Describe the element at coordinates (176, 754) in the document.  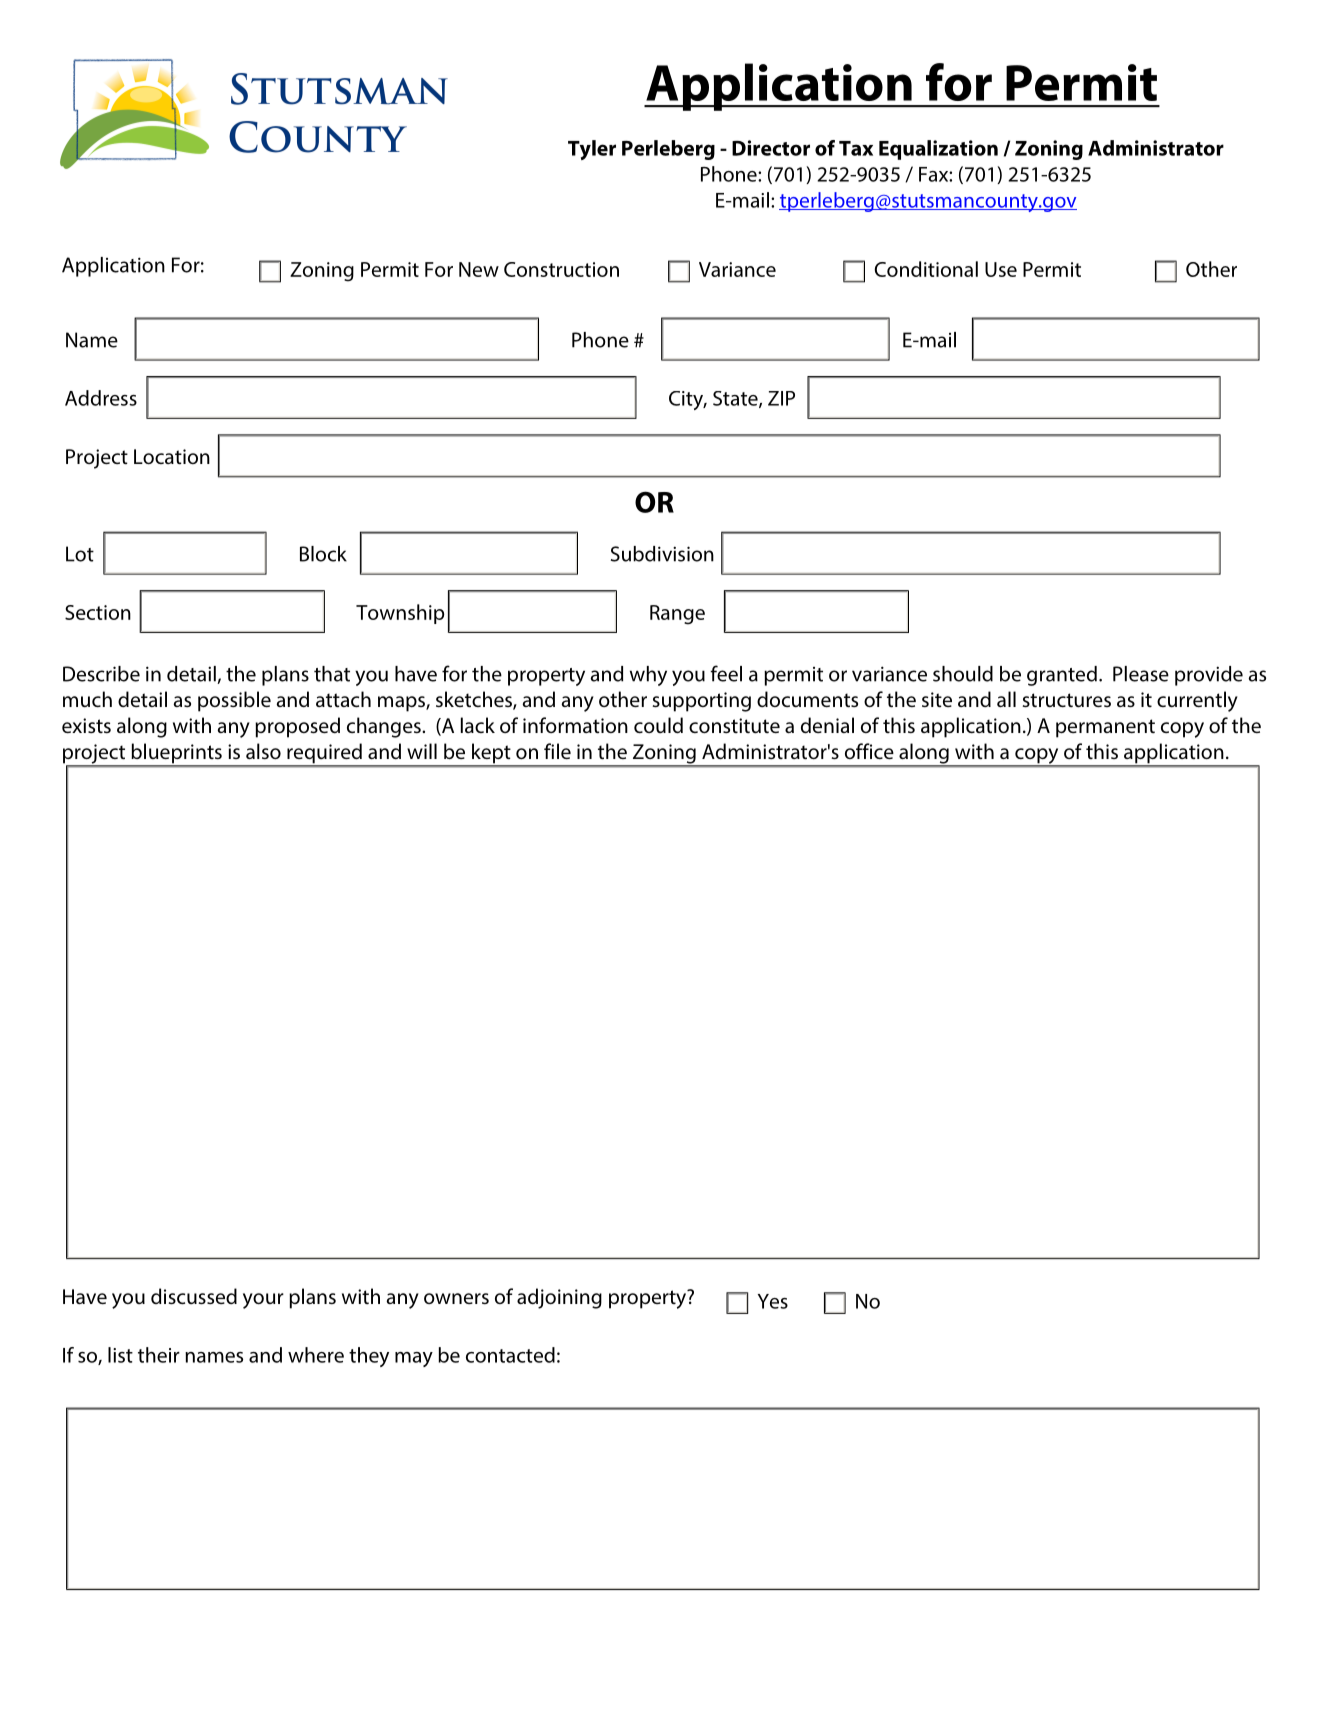
I see `blueprints` at that location.
